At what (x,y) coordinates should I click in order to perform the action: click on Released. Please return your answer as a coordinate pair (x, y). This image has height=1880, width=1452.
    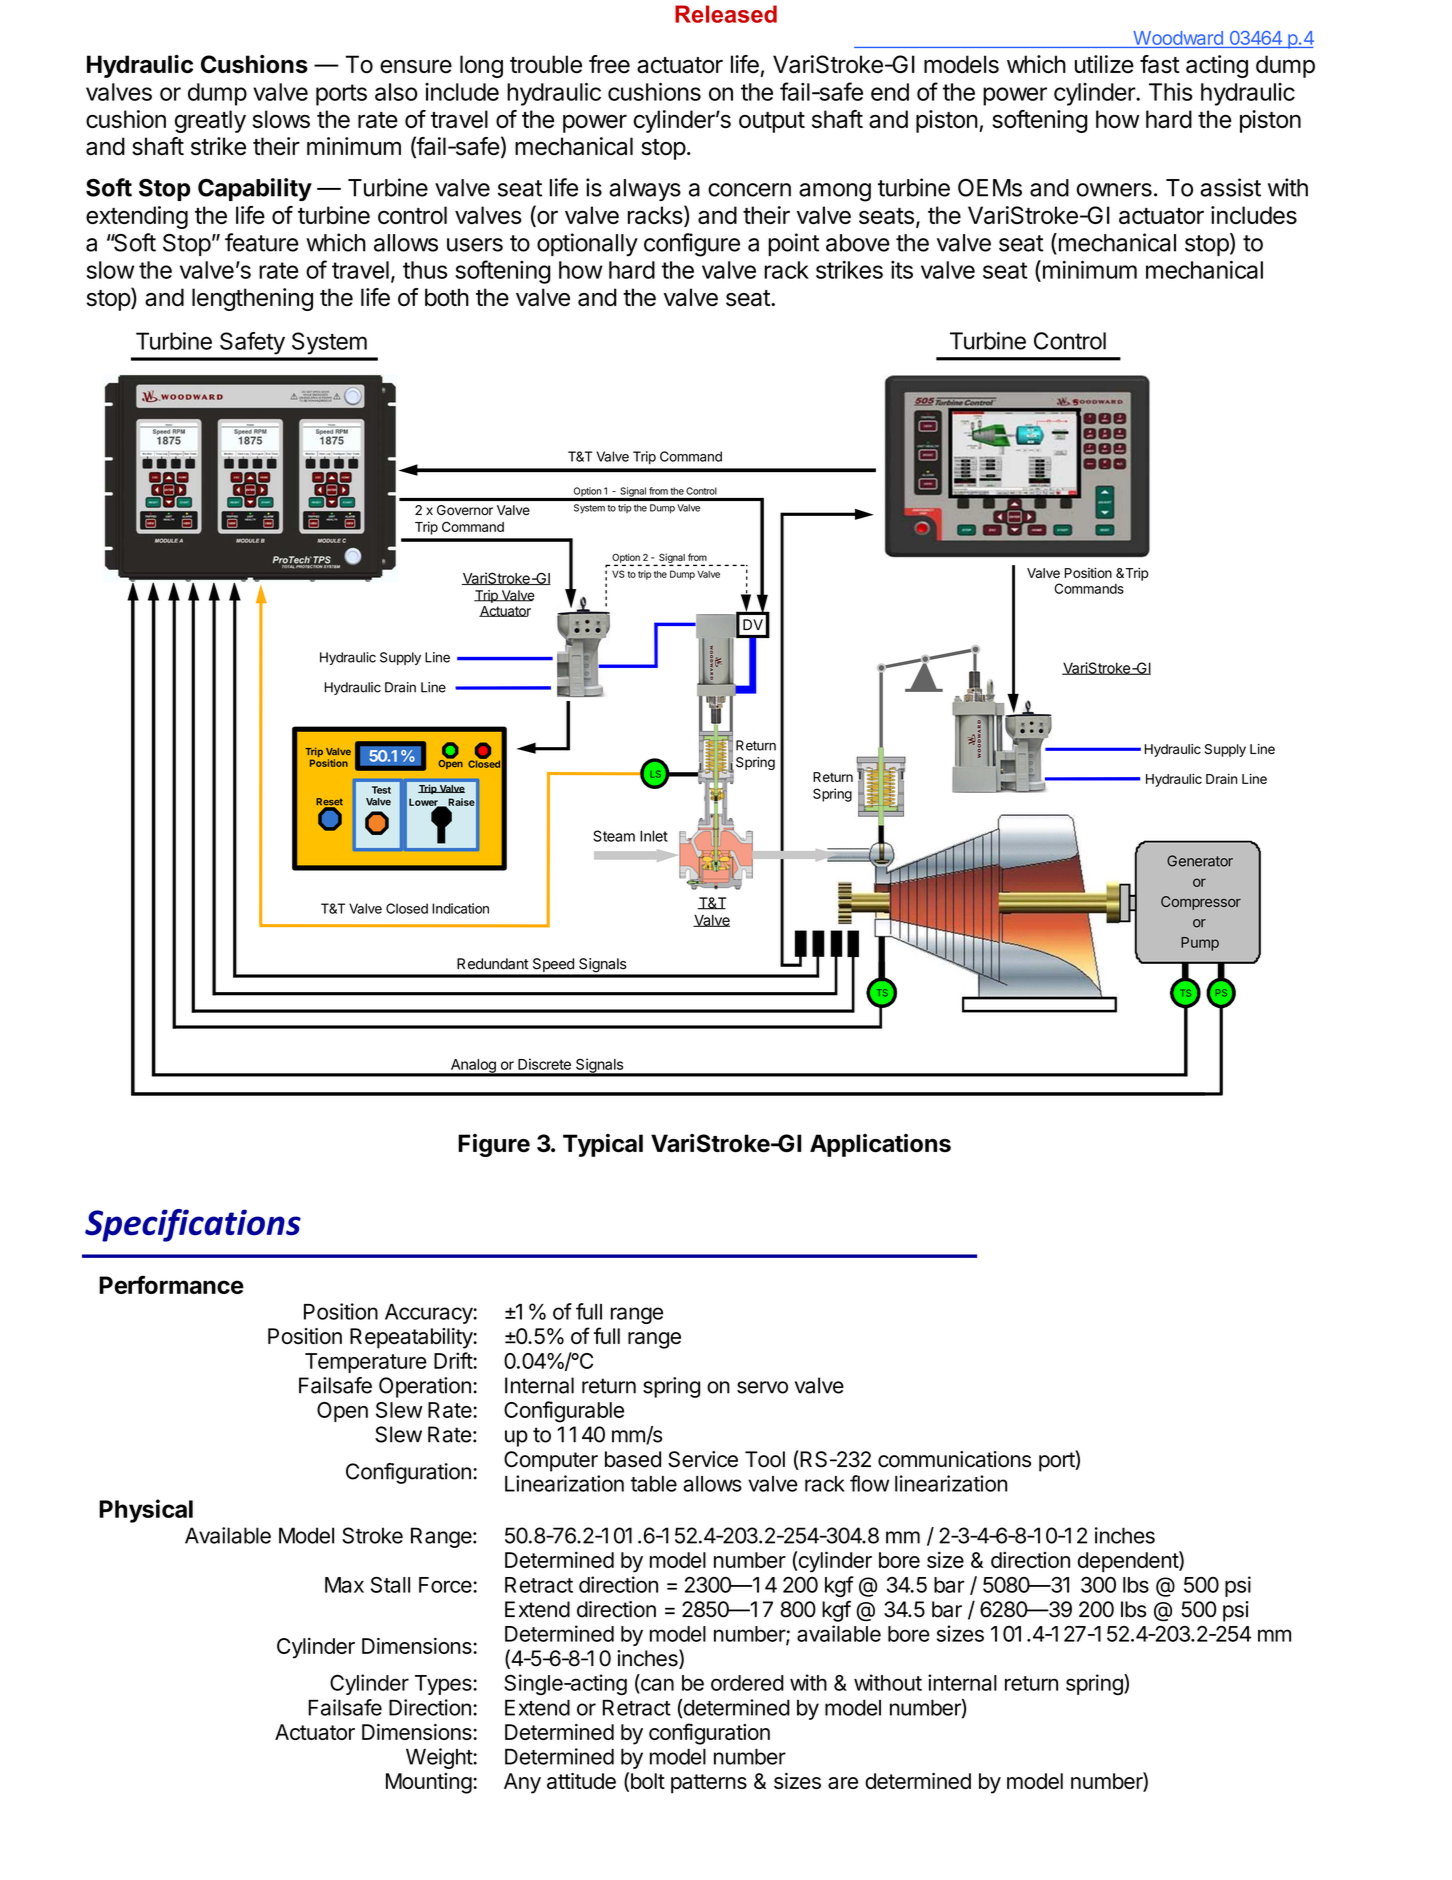
    Looking at the image, I should click on (726, 14).
